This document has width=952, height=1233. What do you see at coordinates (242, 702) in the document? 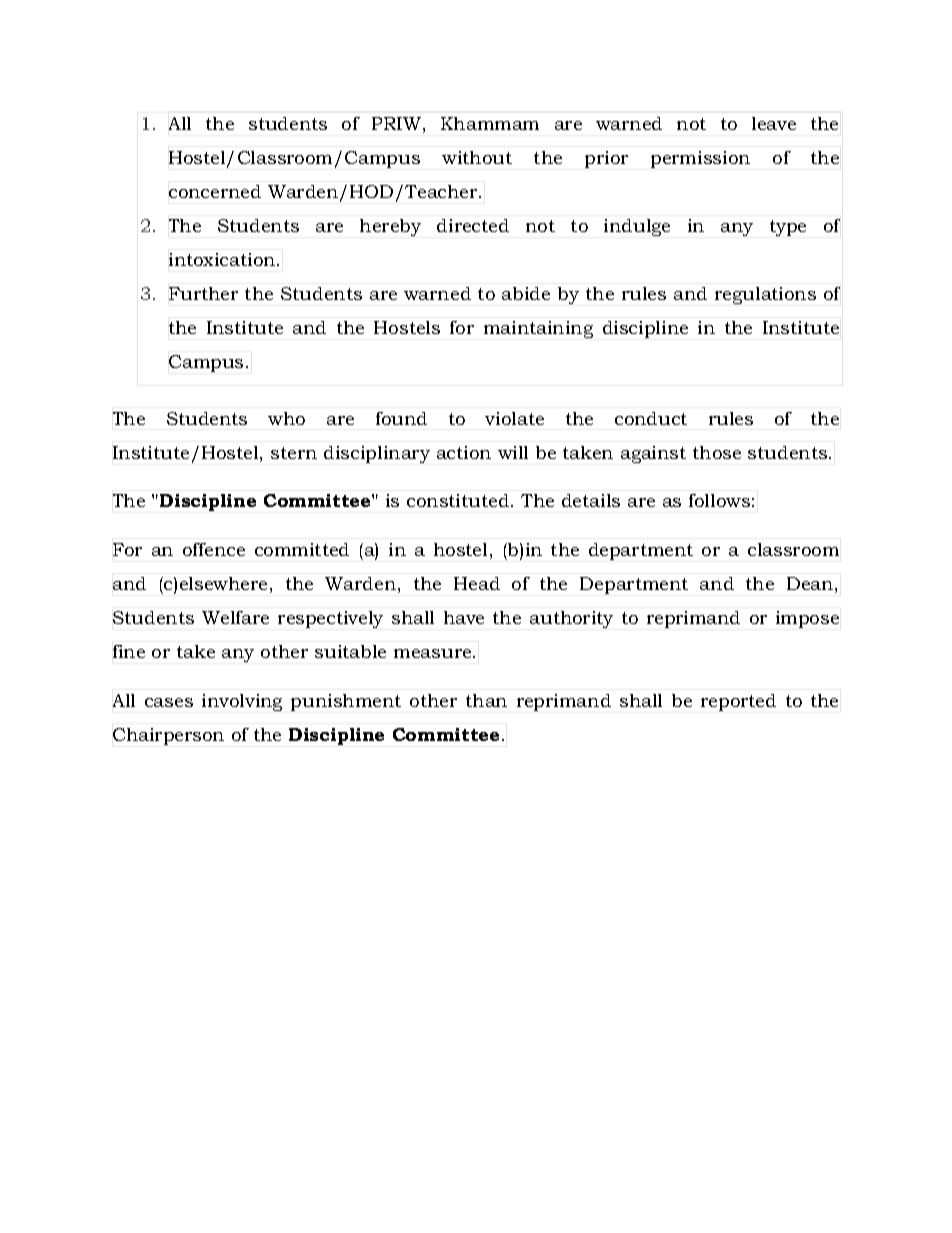
I see `involving` at bounding box center [242, 702].
